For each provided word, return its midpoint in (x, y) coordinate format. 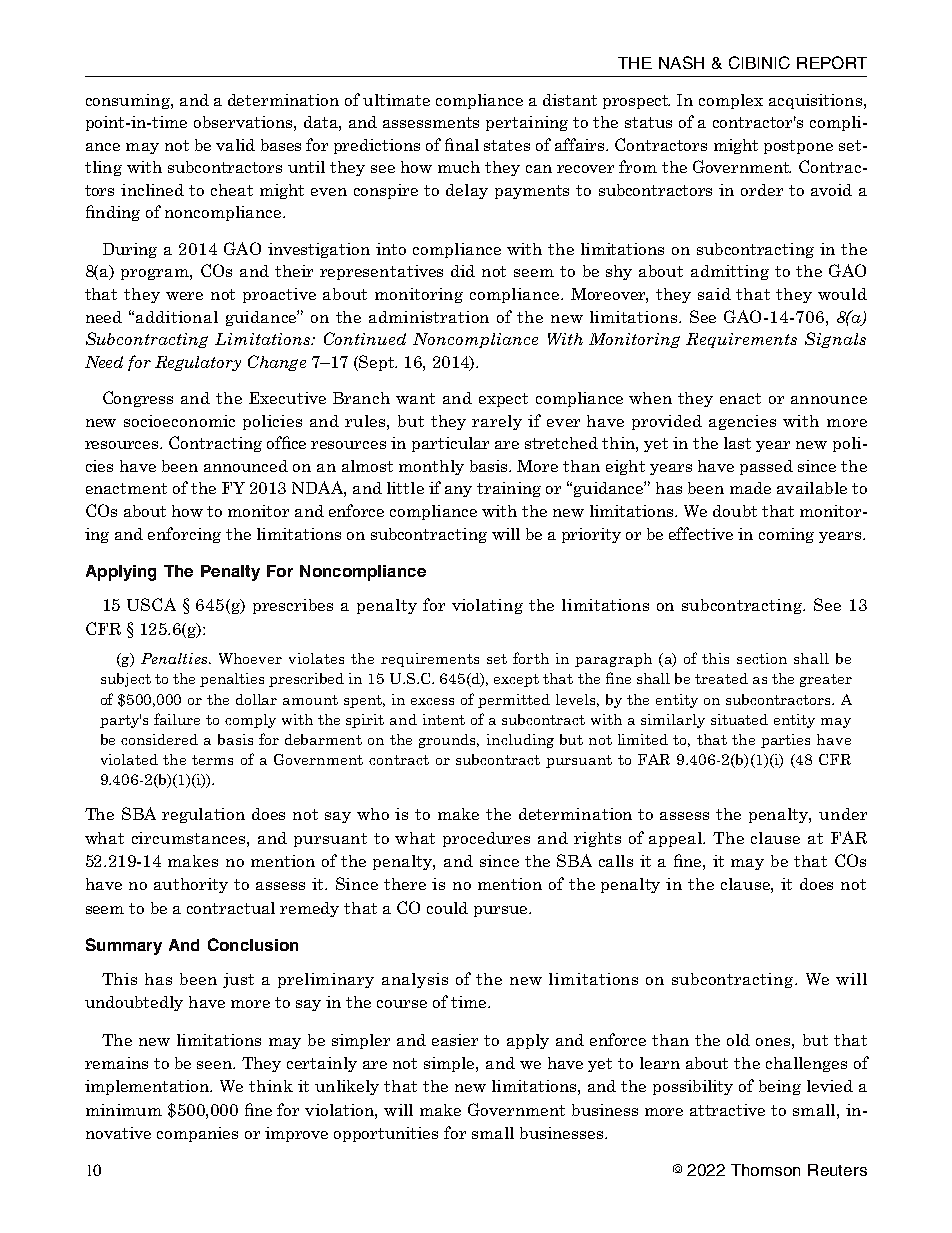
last (737, 443)
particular (450, 444)
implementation (148, 1087)
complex (731, 101)
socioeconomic (179, 421)
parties (785, 741)
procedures (486, 839)
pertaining (527, 123)
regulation (203, 815)
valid (235, 145)
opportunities (386, 1134)
